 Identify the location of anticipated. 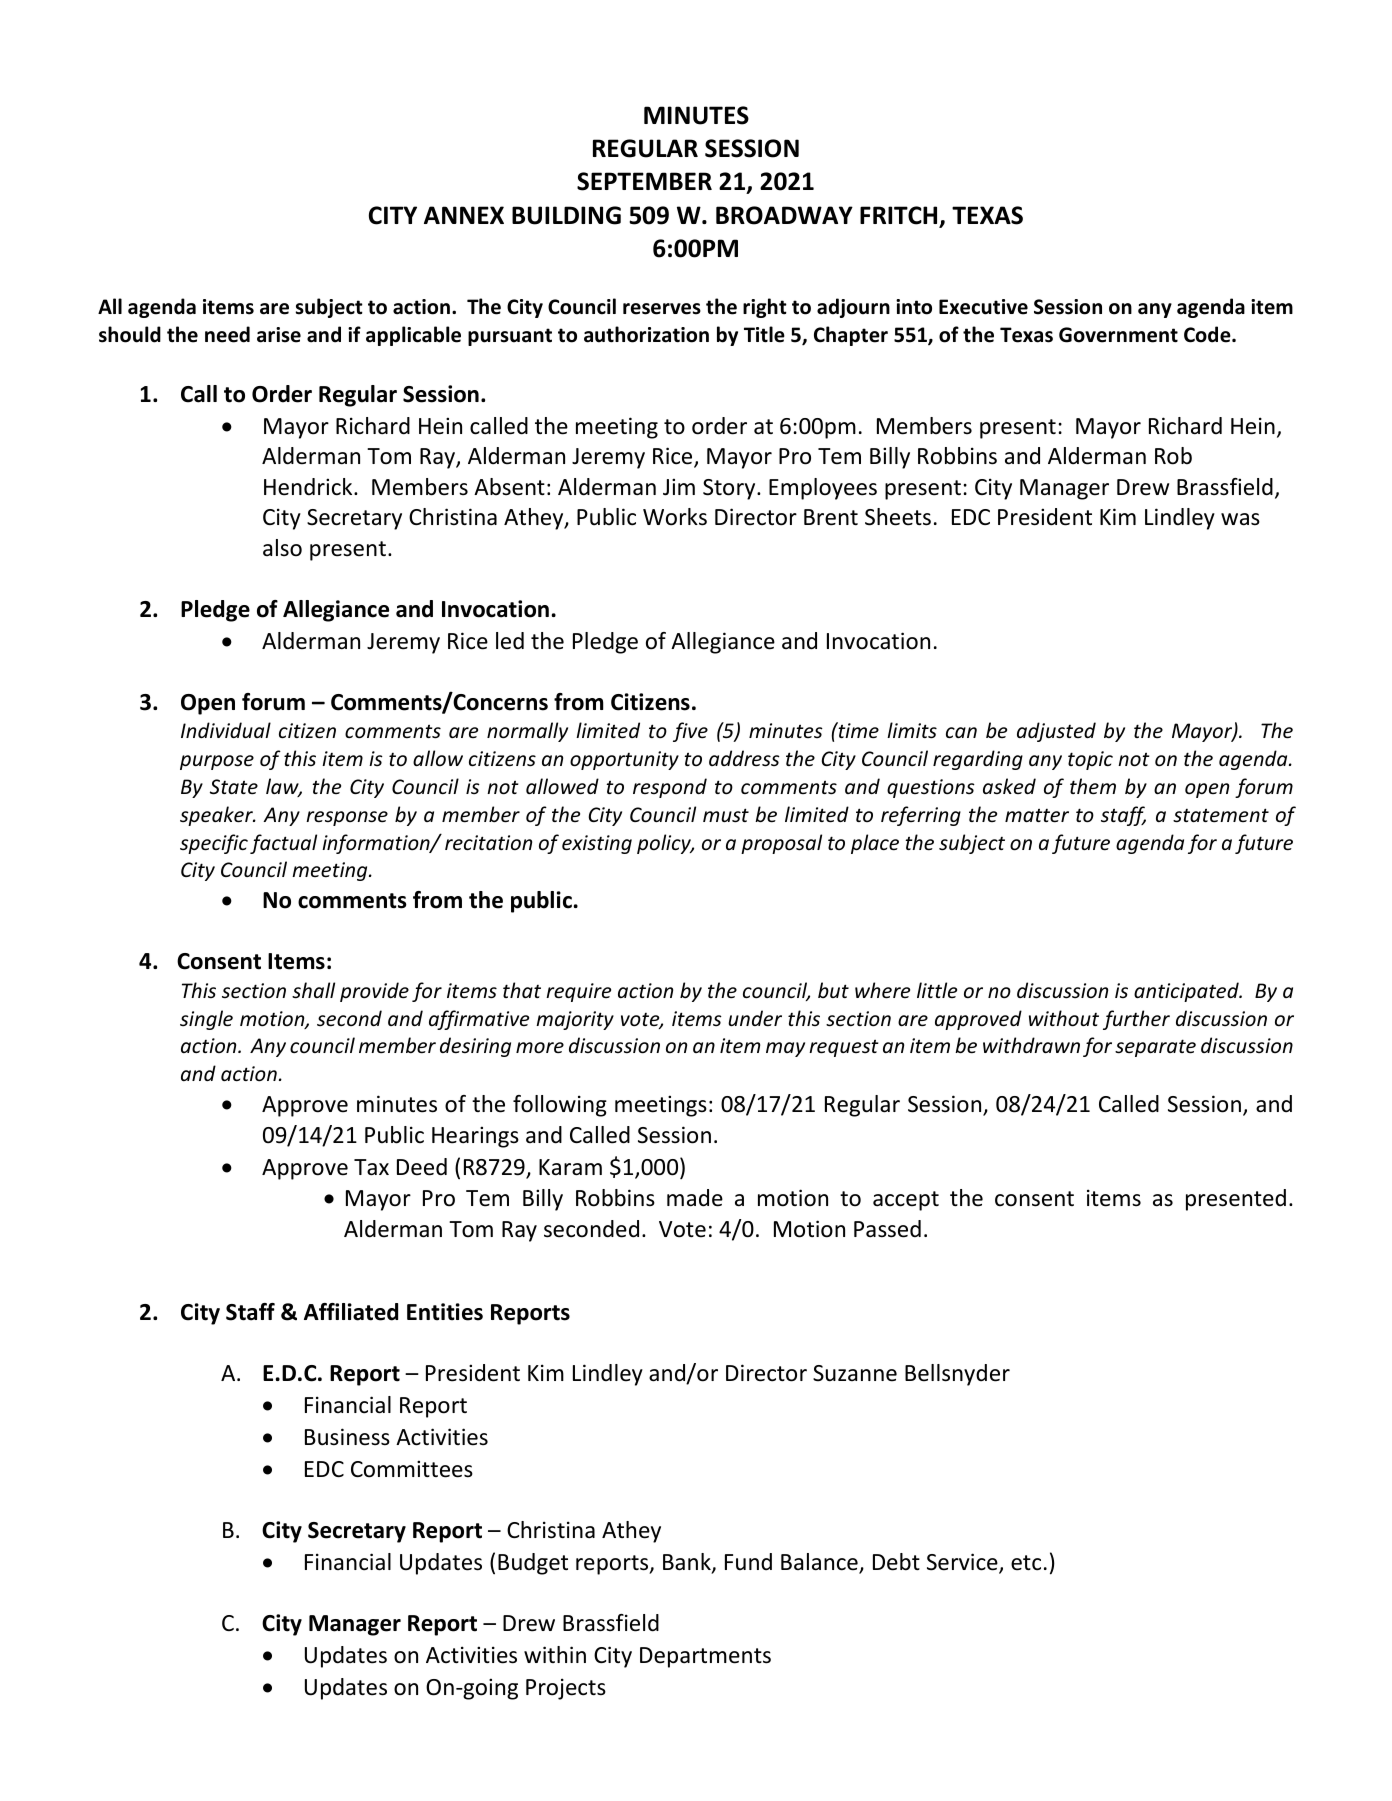
(1187, 992).
